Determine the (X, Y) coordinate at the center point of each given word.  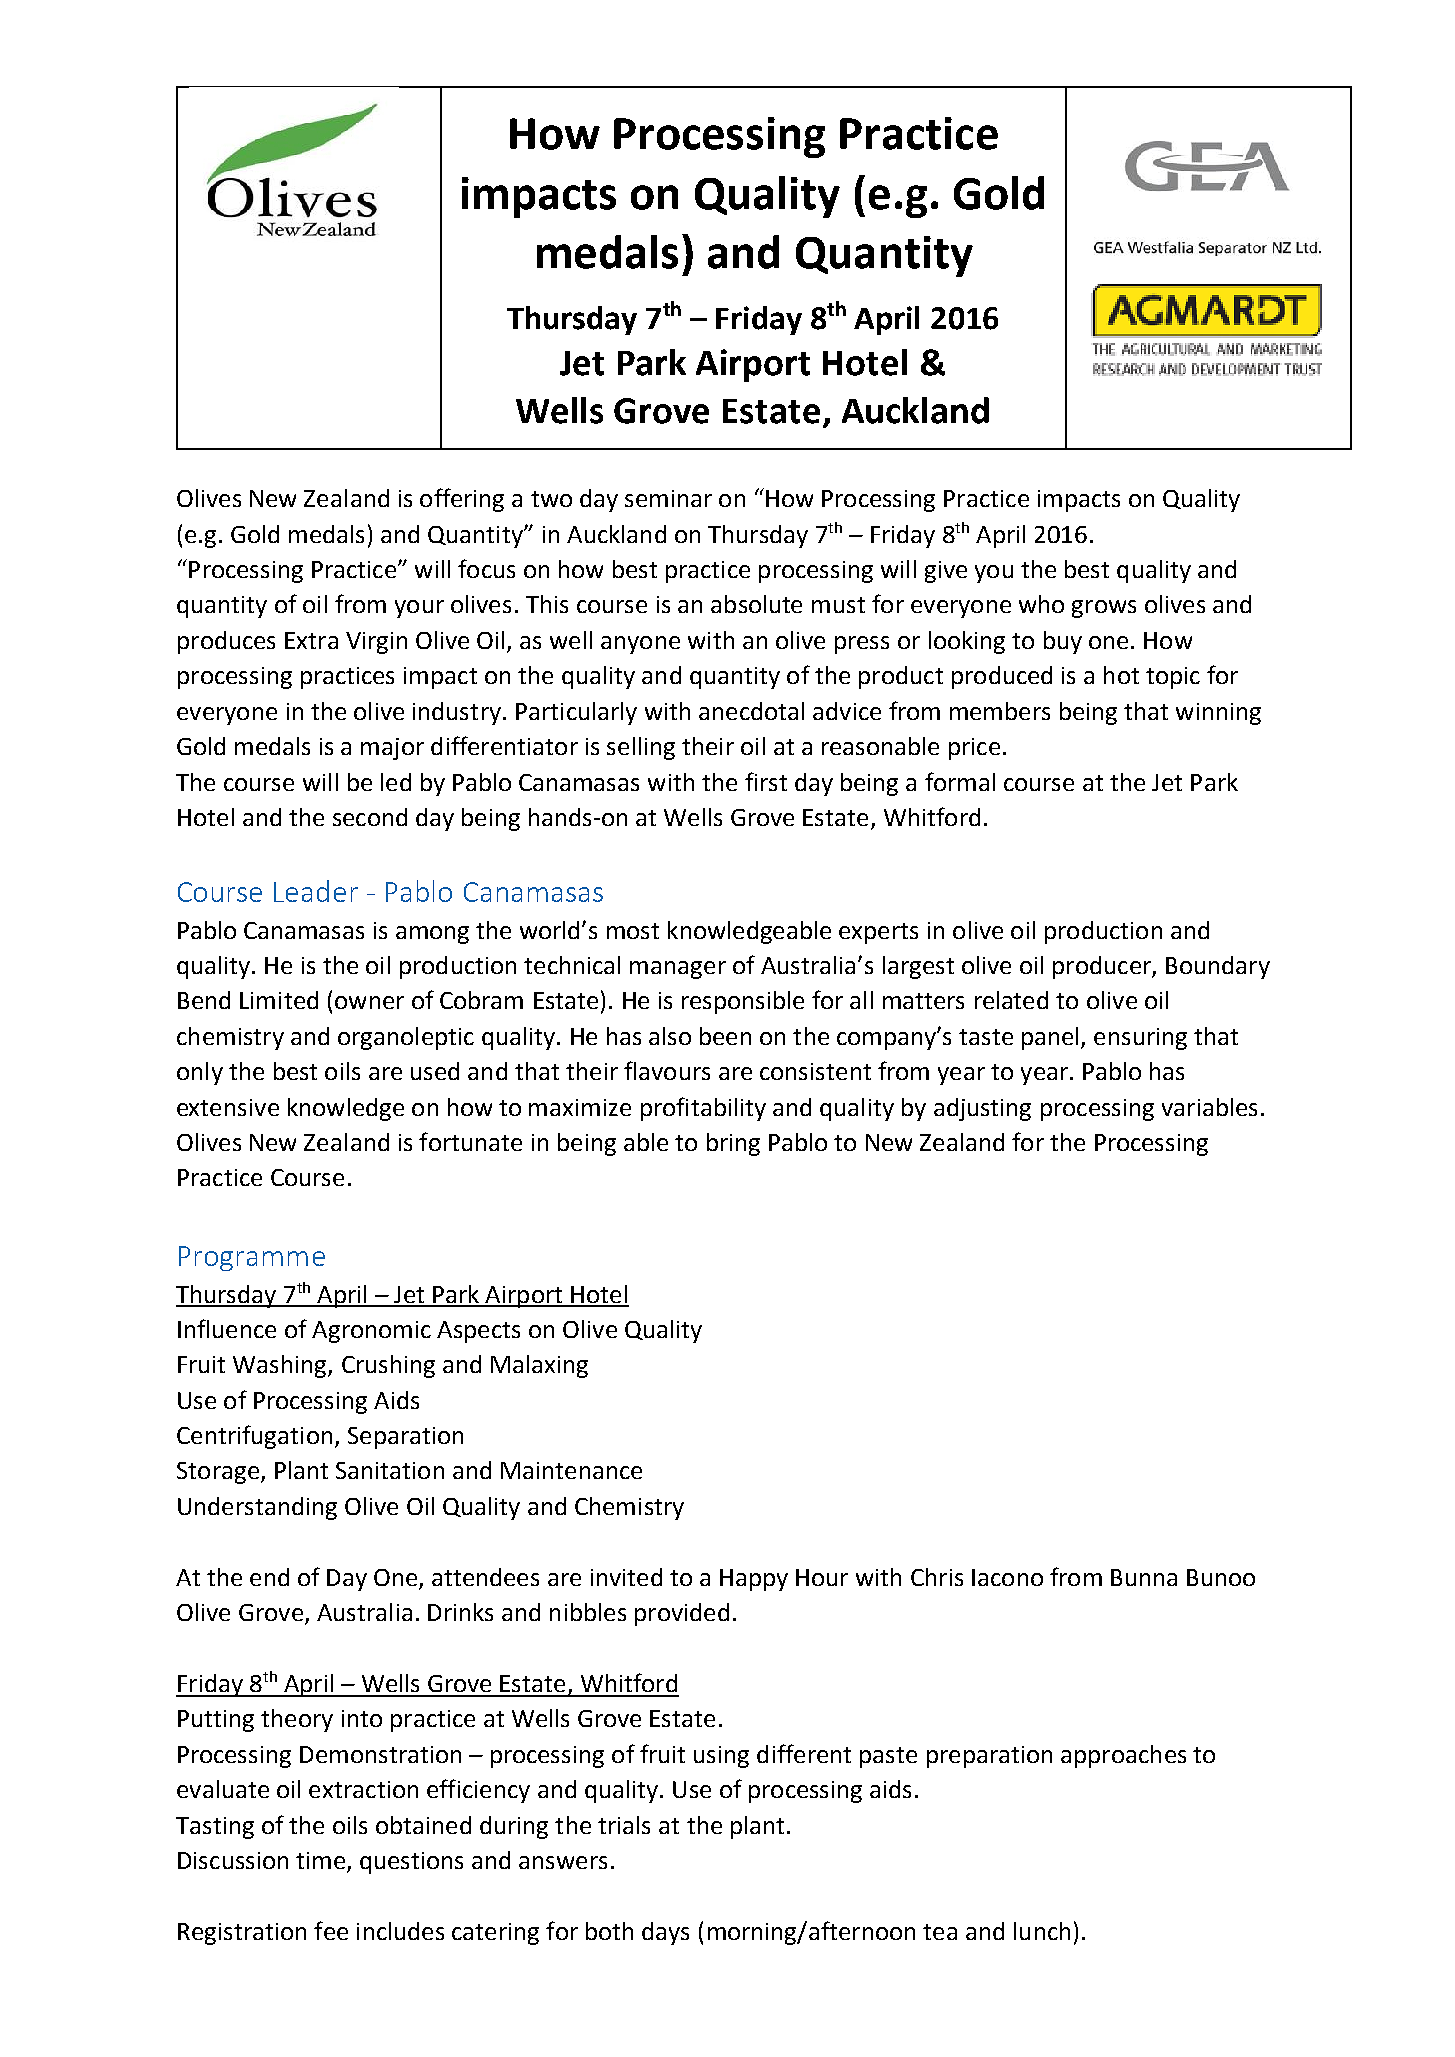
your (419, 609)
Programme (252, 1258)
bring (733, 1144)
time (322, 1862)
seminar (668, 498)
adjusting (982, 1109)
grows (1104, 609)
